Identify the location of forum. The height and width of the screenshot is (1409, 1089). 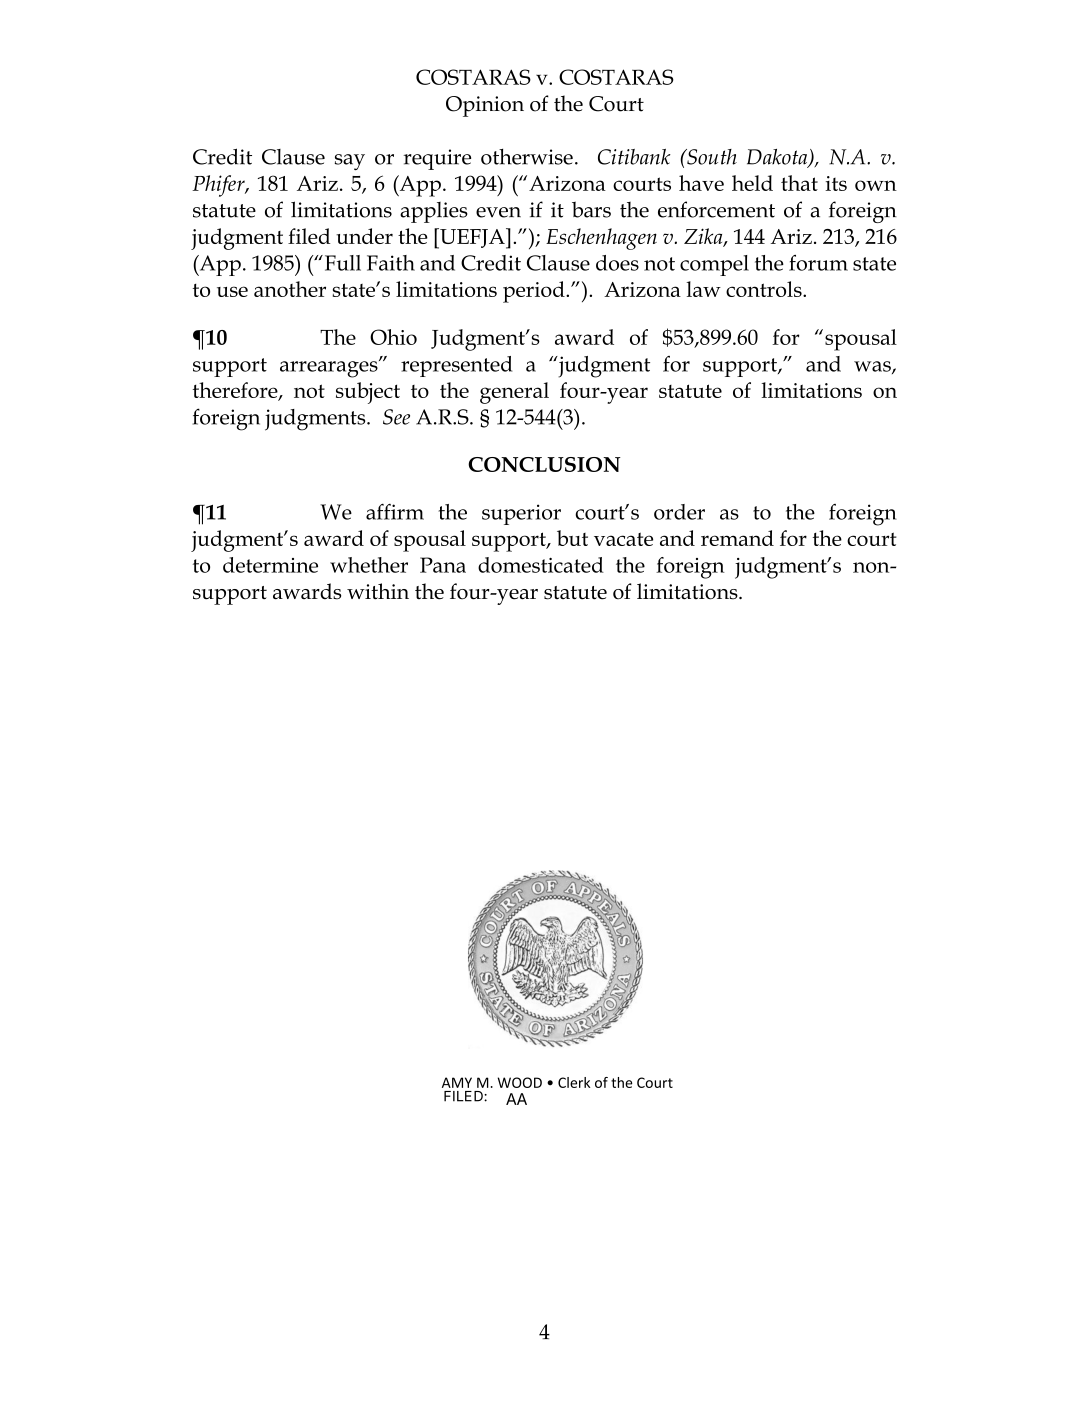
(818, 263).
